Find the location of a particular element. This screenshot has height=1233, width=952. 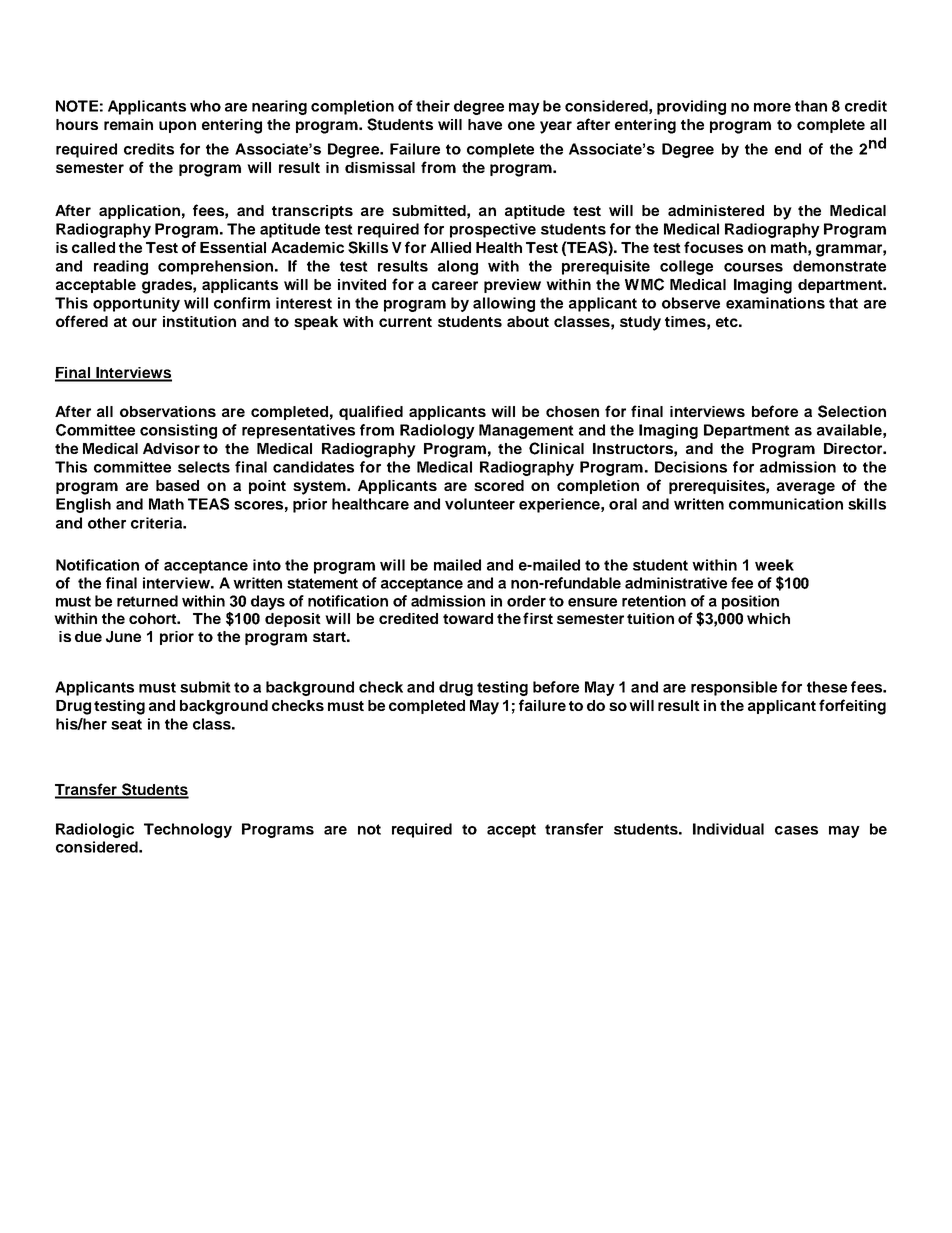

have is located at coordinates (485, 124).
